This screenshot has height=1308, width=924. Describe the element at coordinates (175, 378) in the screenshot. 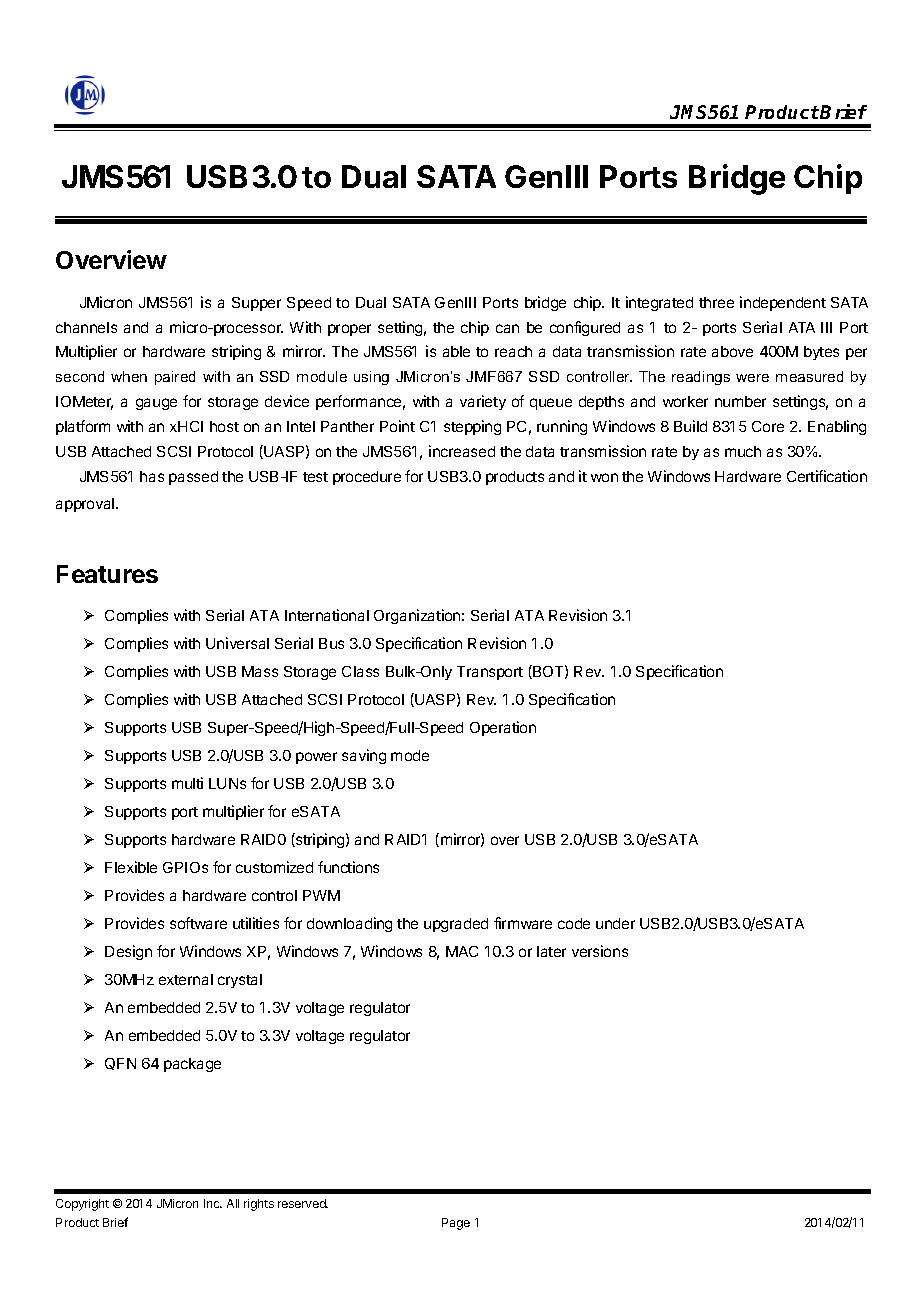

I see `paired` at that location.
